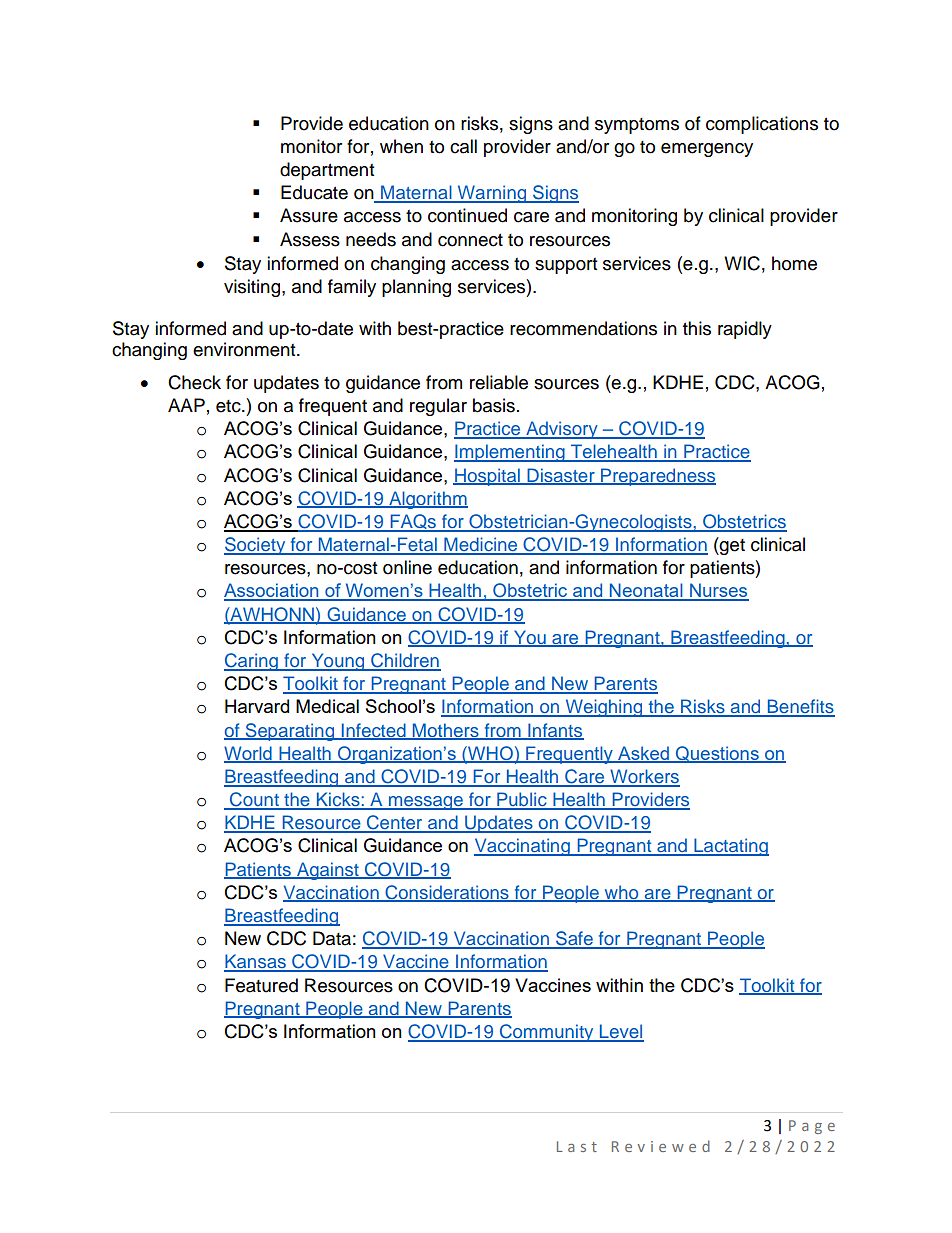 The width and height of the image is (952, 1233). Describe the element at coordinates (229, 406) in the image. I see `etc` at that location.
